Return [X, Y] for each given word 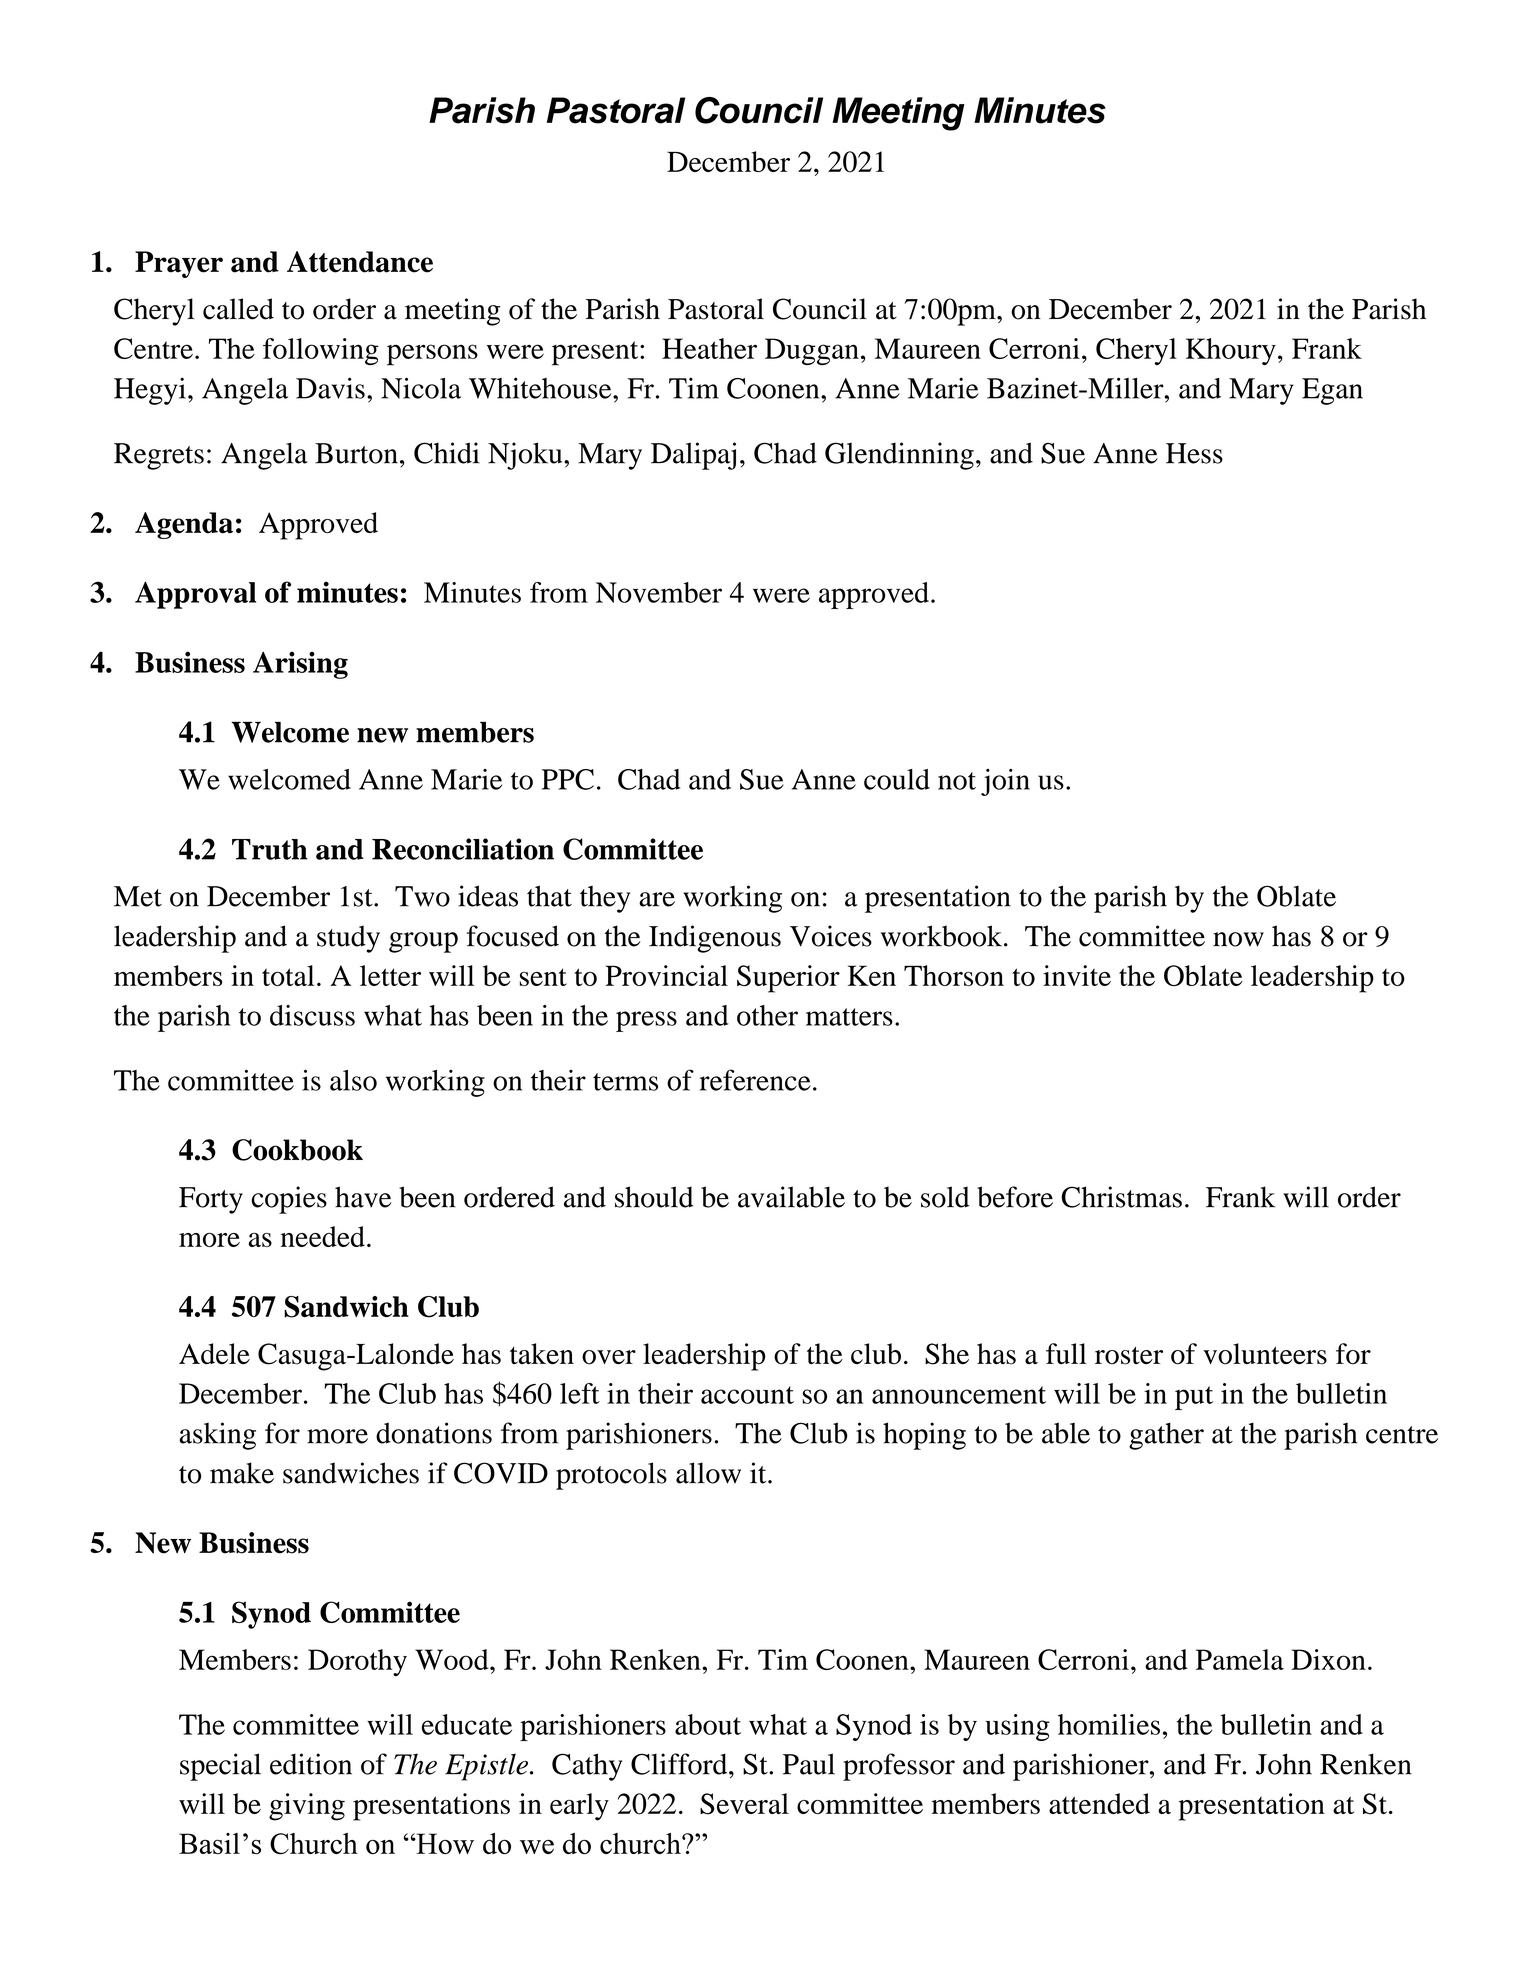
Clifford [680, 1764]
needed [322, 1236]
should [654, 1197]
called [238, 309]
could [897, 779]
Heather [709, 348]
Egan [1332, 391]
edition [311, 1764]
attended [1099, 1803]
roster [1129, 1356]
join [1005, 782]
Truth [270, 849]
